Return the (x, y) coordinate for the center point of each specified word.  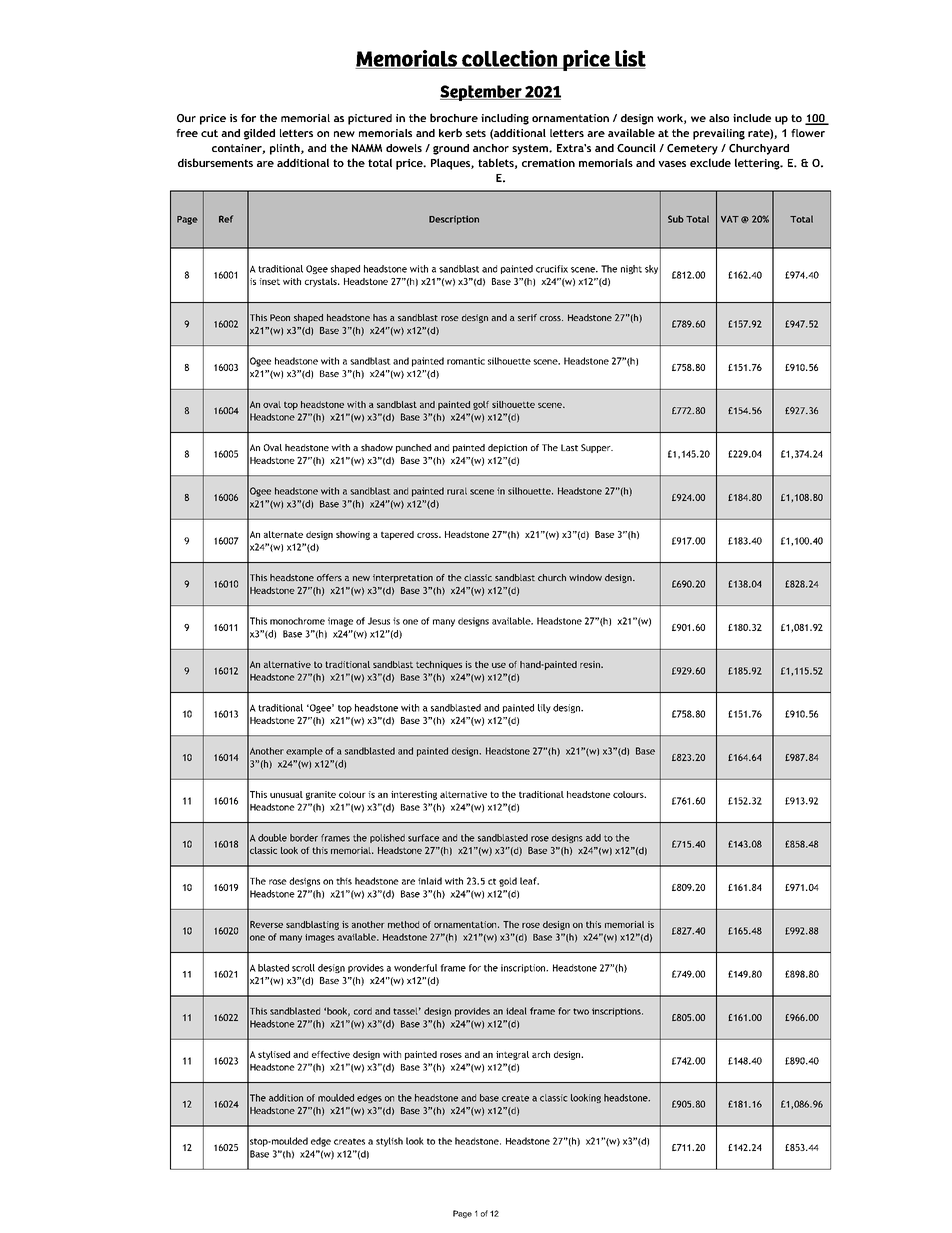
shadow (377, 447)
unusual (286, 794)
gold (508, 882)
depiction (507, 448)
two (581, 1011)
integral (512, 1055)
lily (544, 708)
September (482, 93)
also (719, 118)
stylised (274, 1055)
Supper (597, 448)
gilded (259, 134)
